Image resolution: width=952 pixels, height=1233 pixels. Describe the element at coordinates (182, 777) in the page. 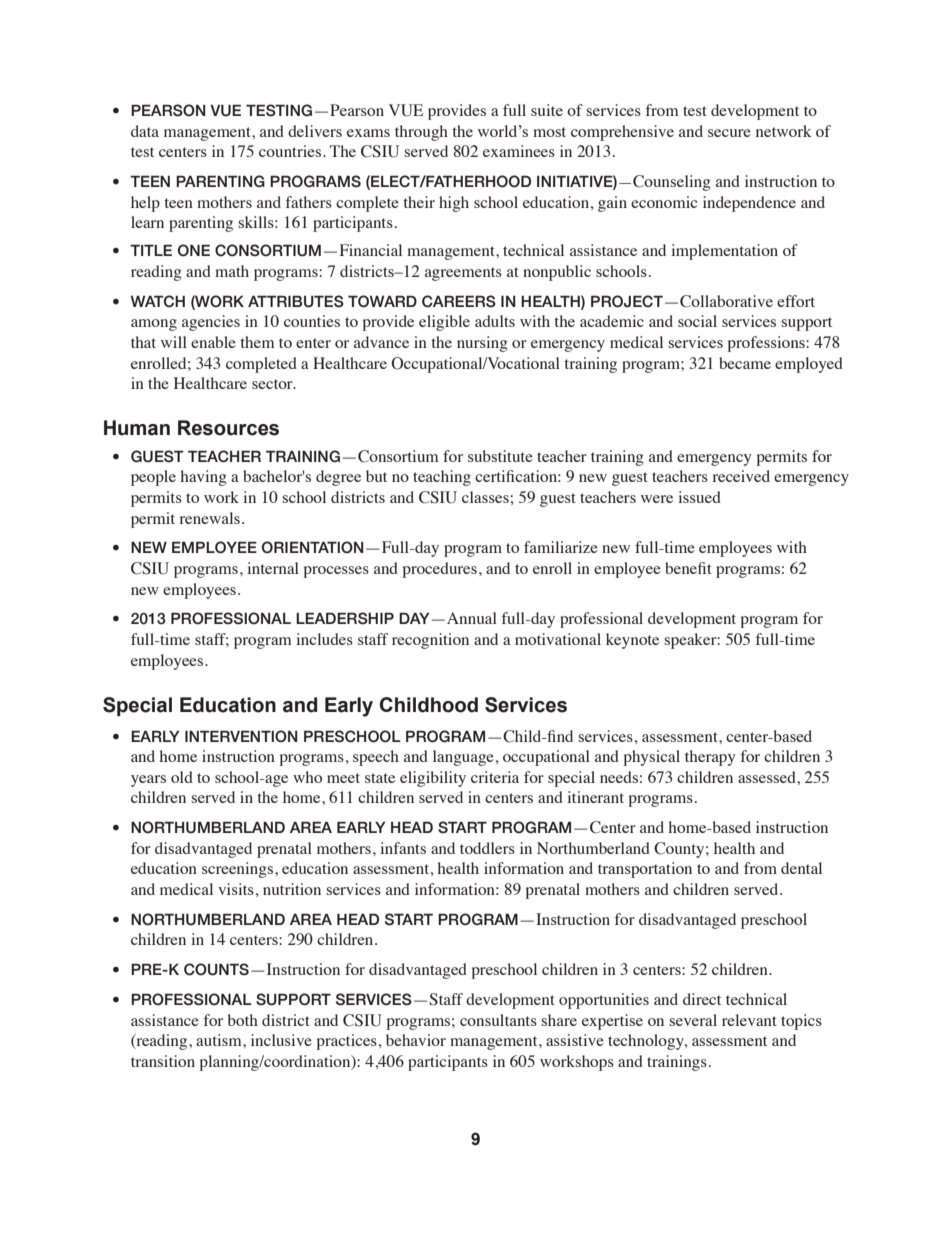

I see `old` at that location.
